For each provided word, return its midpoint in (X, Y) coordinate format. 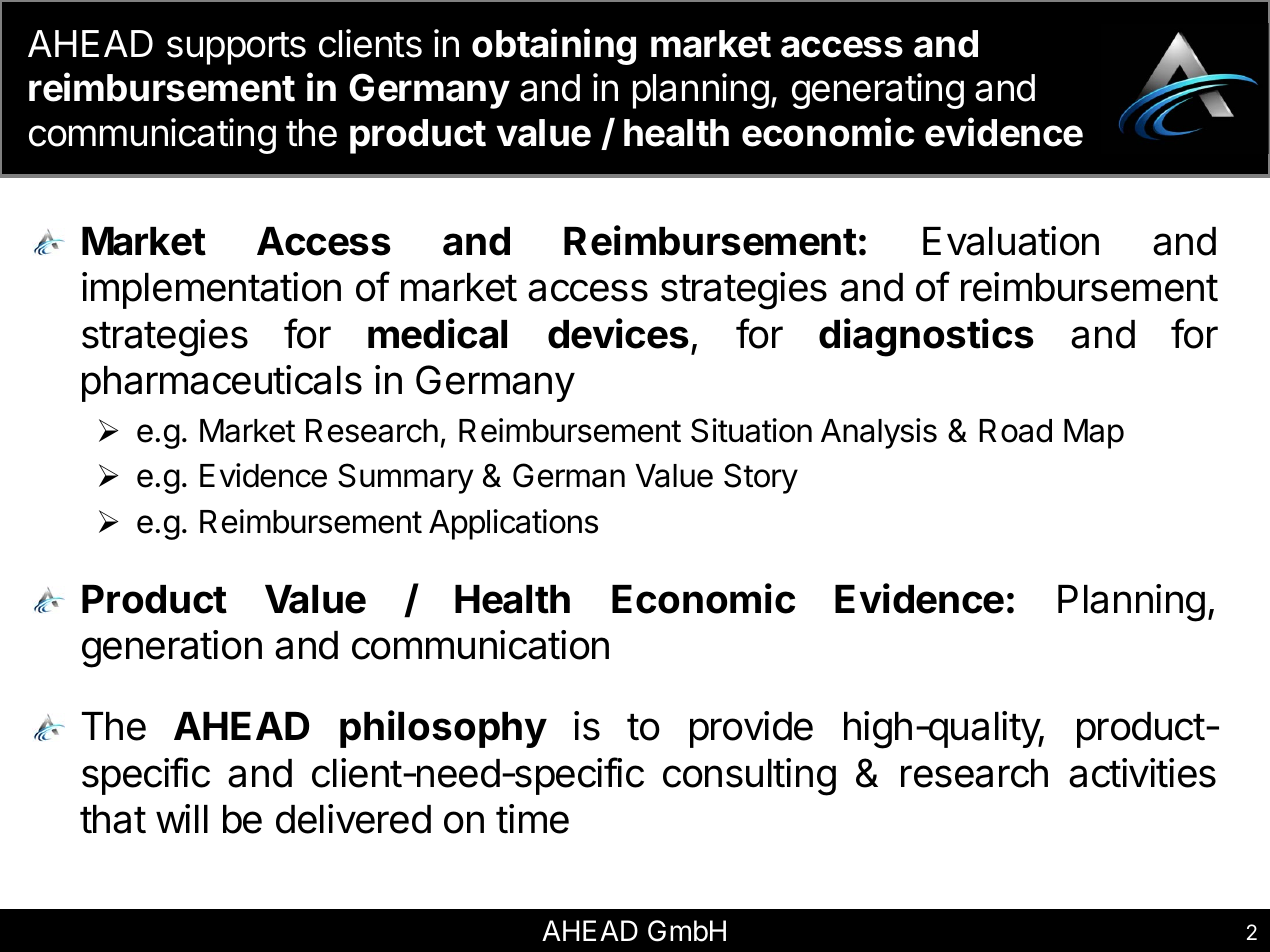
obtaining (554, 46)
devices (618, 333)
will (182, 818)
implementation (211, 290)
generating (878, 91)
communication (480, 645)
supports (236, 48)
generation (172, 649)
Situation (751, 430)
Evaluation (1011, 241)
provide (751, 729)
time (532, 819)
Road (1015, 431)
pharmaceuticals (222, 383)
